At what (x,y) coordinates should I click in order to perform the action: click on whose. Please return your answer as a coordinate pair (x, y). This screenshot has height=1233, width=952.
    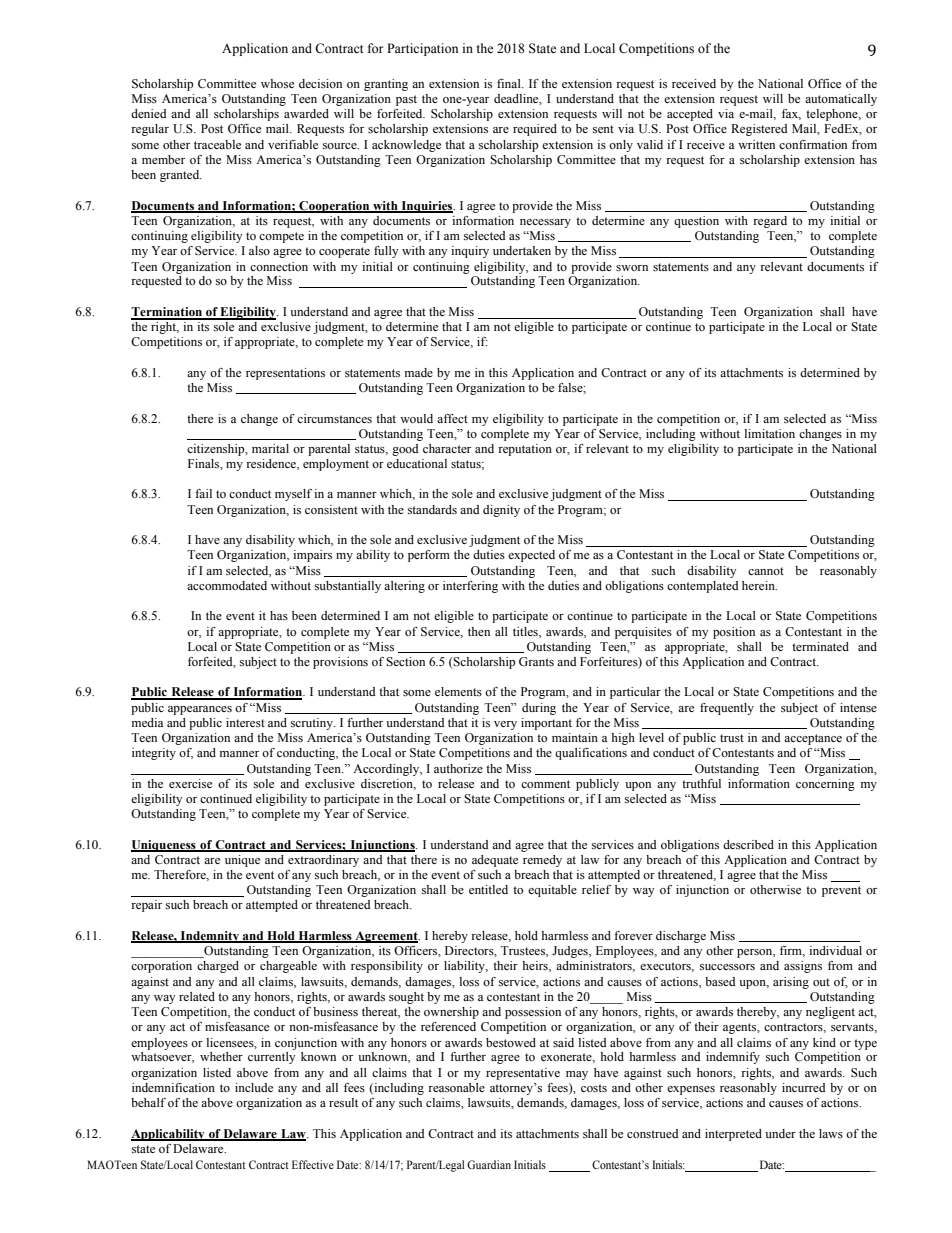
    Looking at the image, I should click on (277, 83).
